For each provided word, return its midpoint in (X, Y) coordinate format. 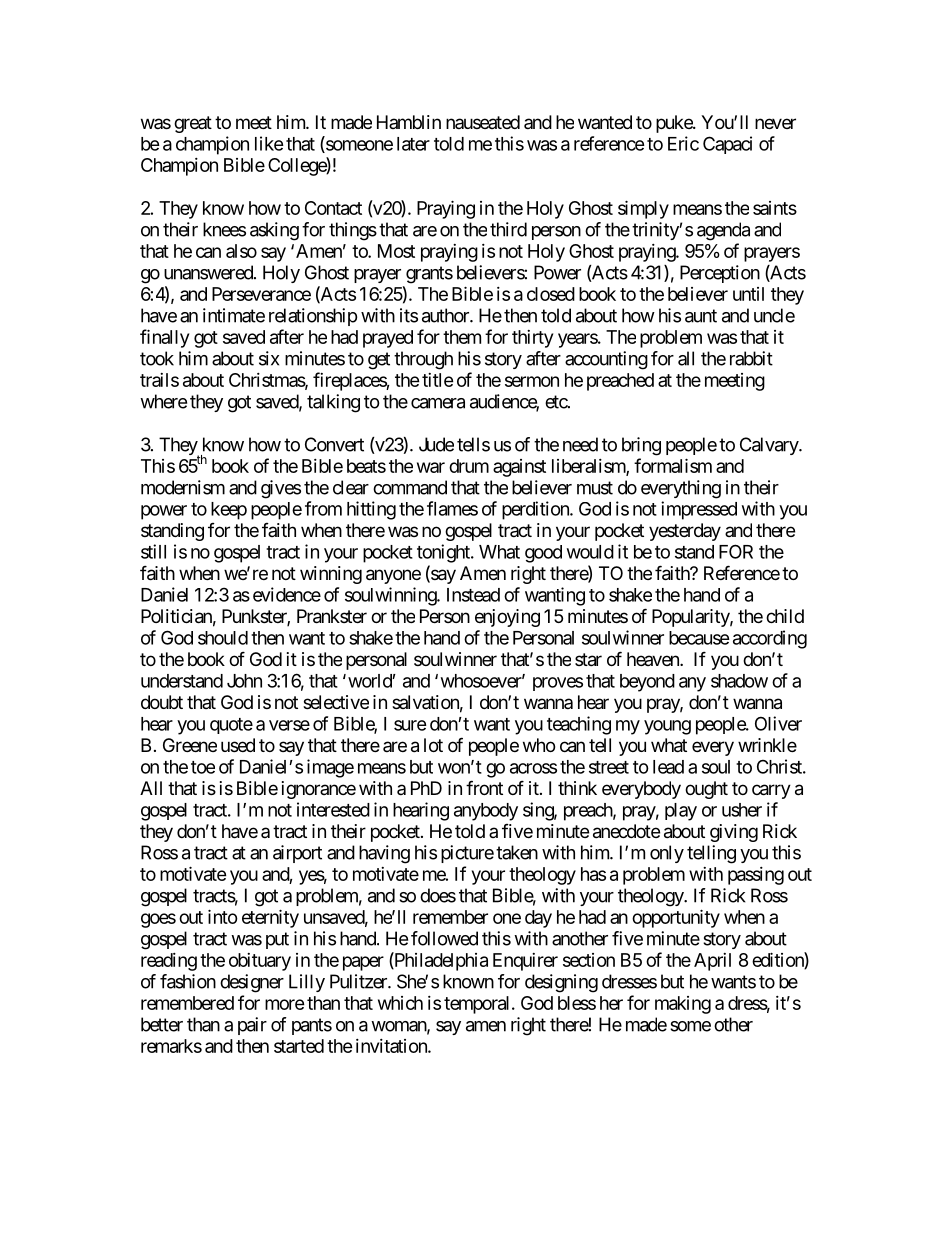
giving (734, 833)
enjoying (507, 618)
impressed (699, 510)
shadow (739, 681)
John (244, 681)
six (269, 358)
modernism (183, 487)
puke (675, 124)
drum (469, 466)
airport (297, 854)
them (462, 337)
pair (252, 1026)
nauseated (483, 122)
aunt (701, 316)
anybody (486, 812)
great (193, 124)
